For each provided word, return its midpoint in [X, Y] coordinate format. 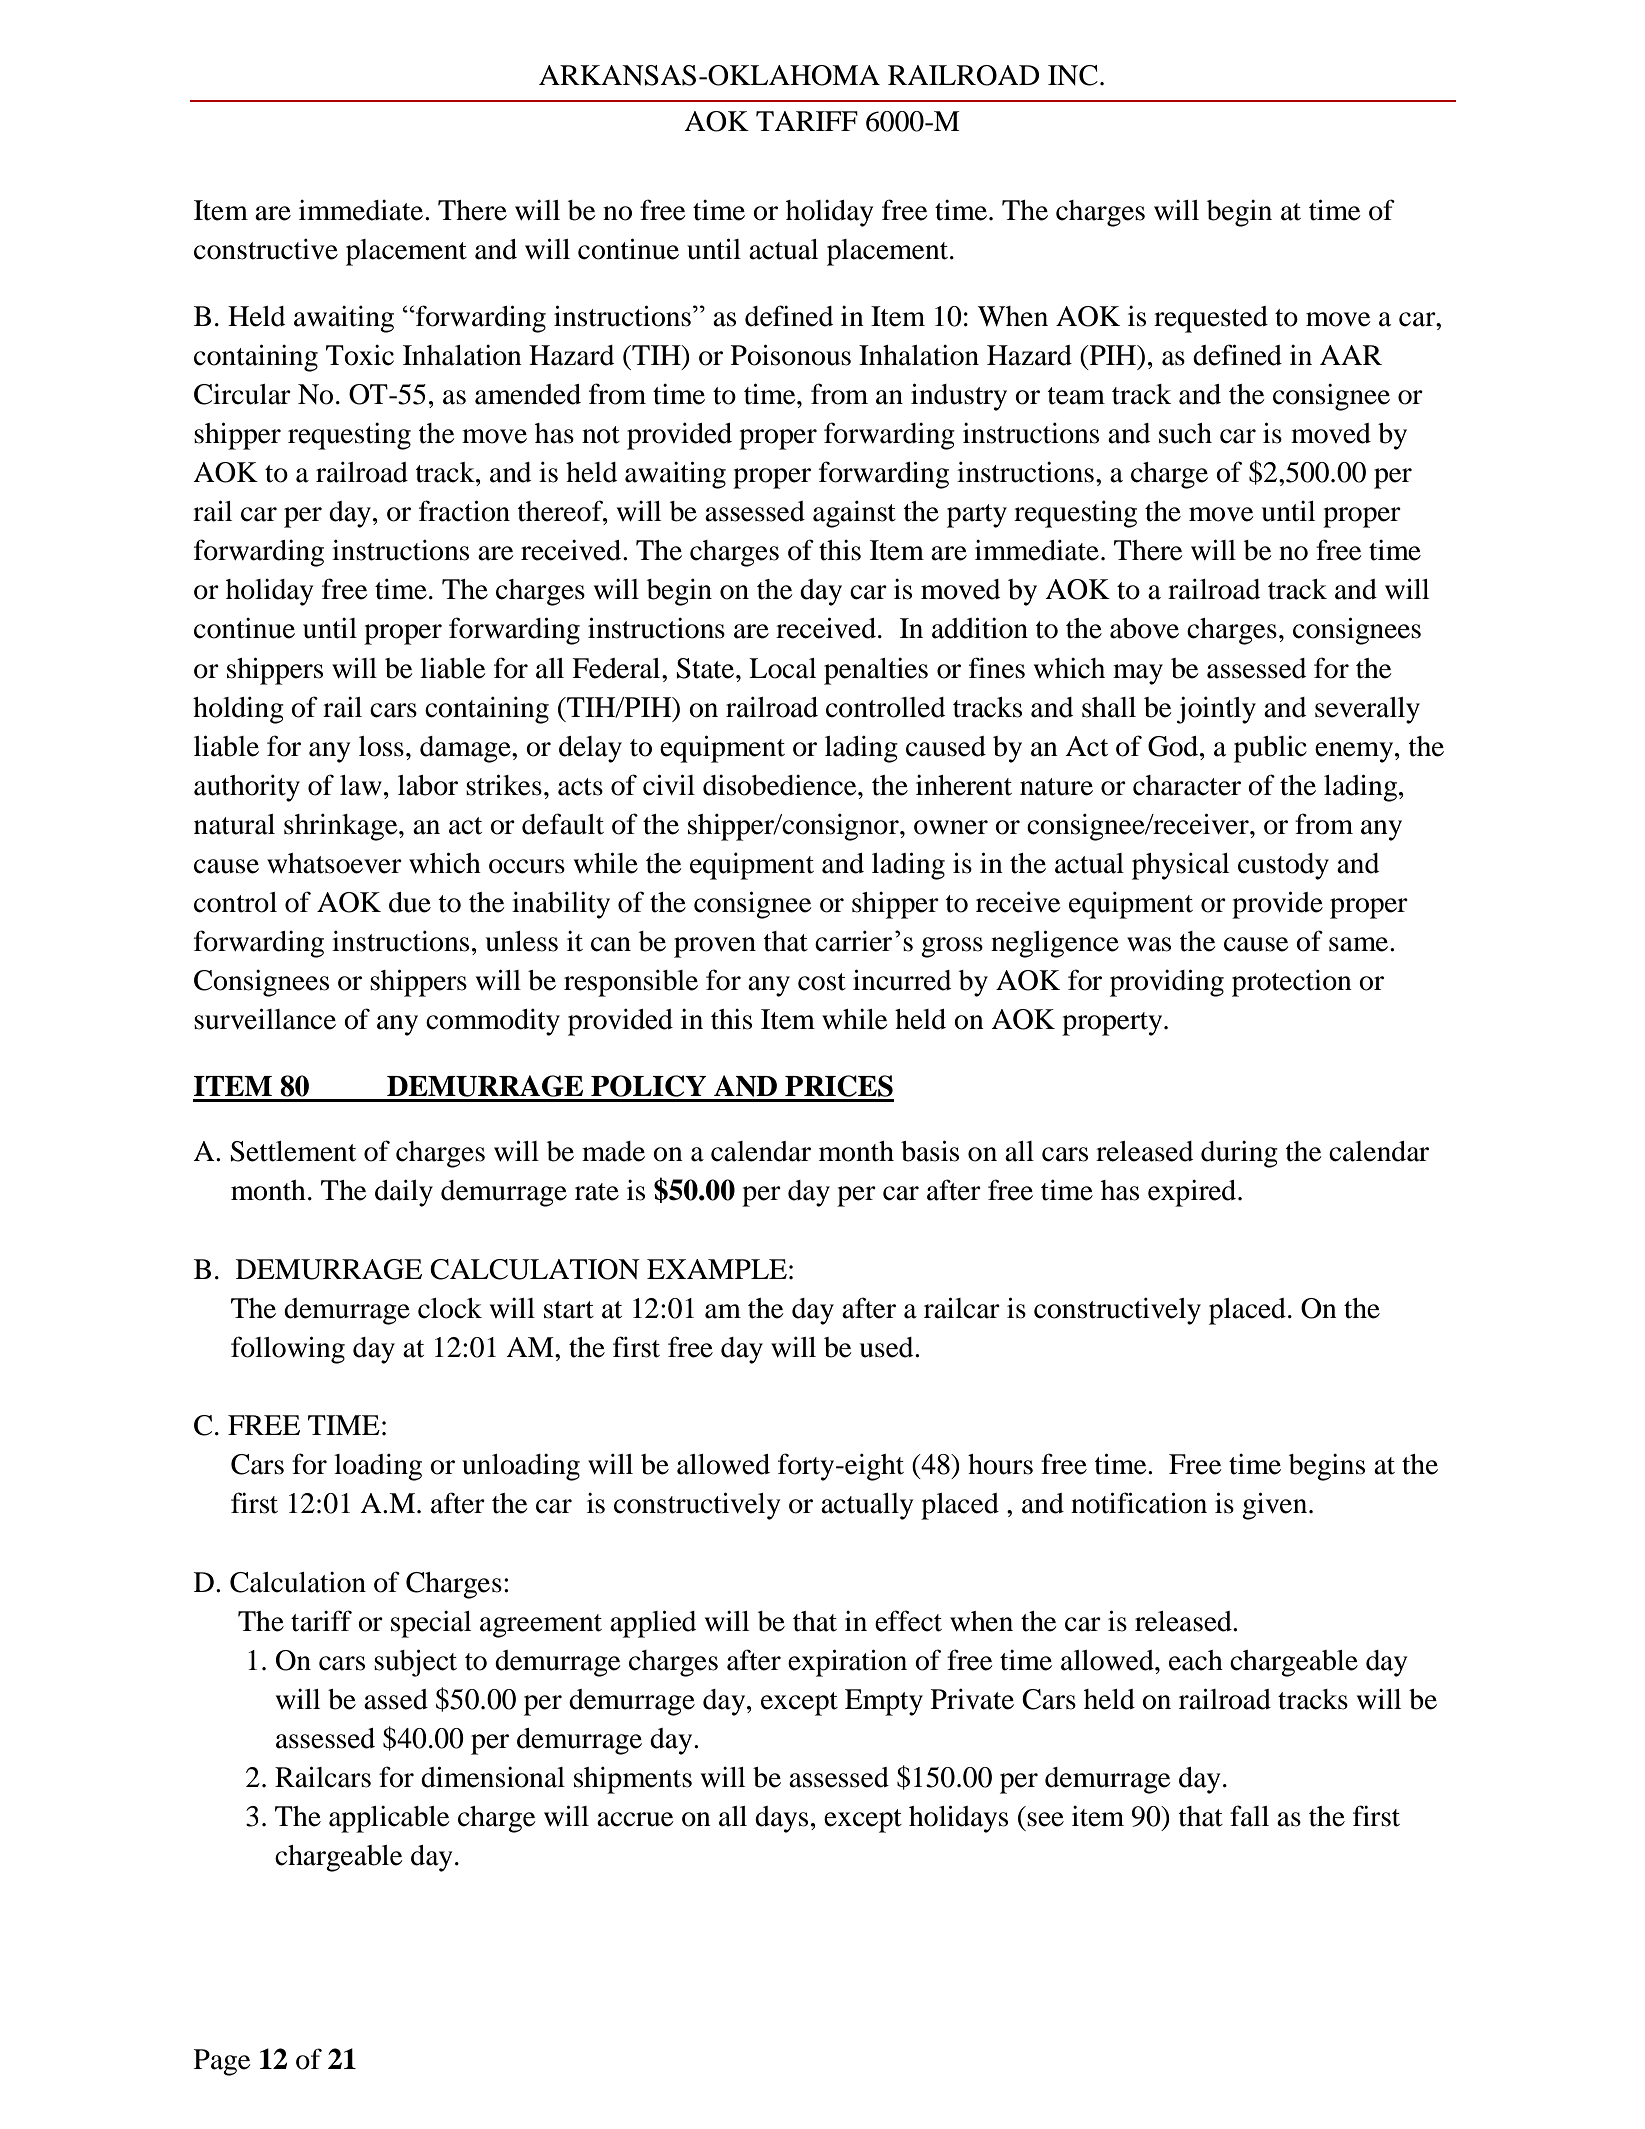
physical [1180, 866]
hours [1000, 1464]
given [1276, 1506]
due [410, 902]
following [288, 1350]
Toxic [360, 355]
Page [222, 2062]
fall [1249, 1816]
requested [1211, 319]
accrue [635, 1819]
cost [822, 982]
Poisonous [791, 355]
